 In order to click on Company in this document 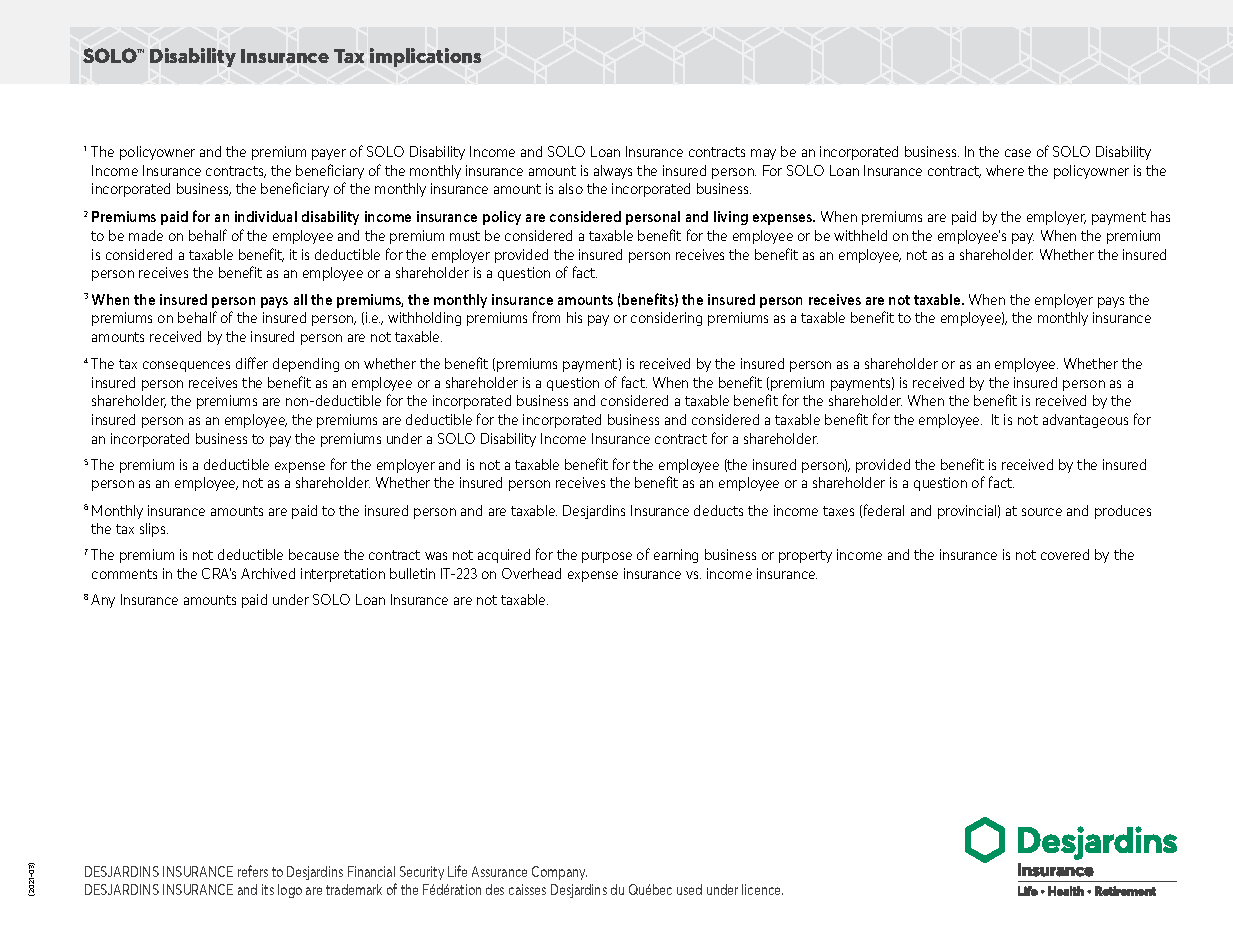, I will do `click(559, 873)`.
